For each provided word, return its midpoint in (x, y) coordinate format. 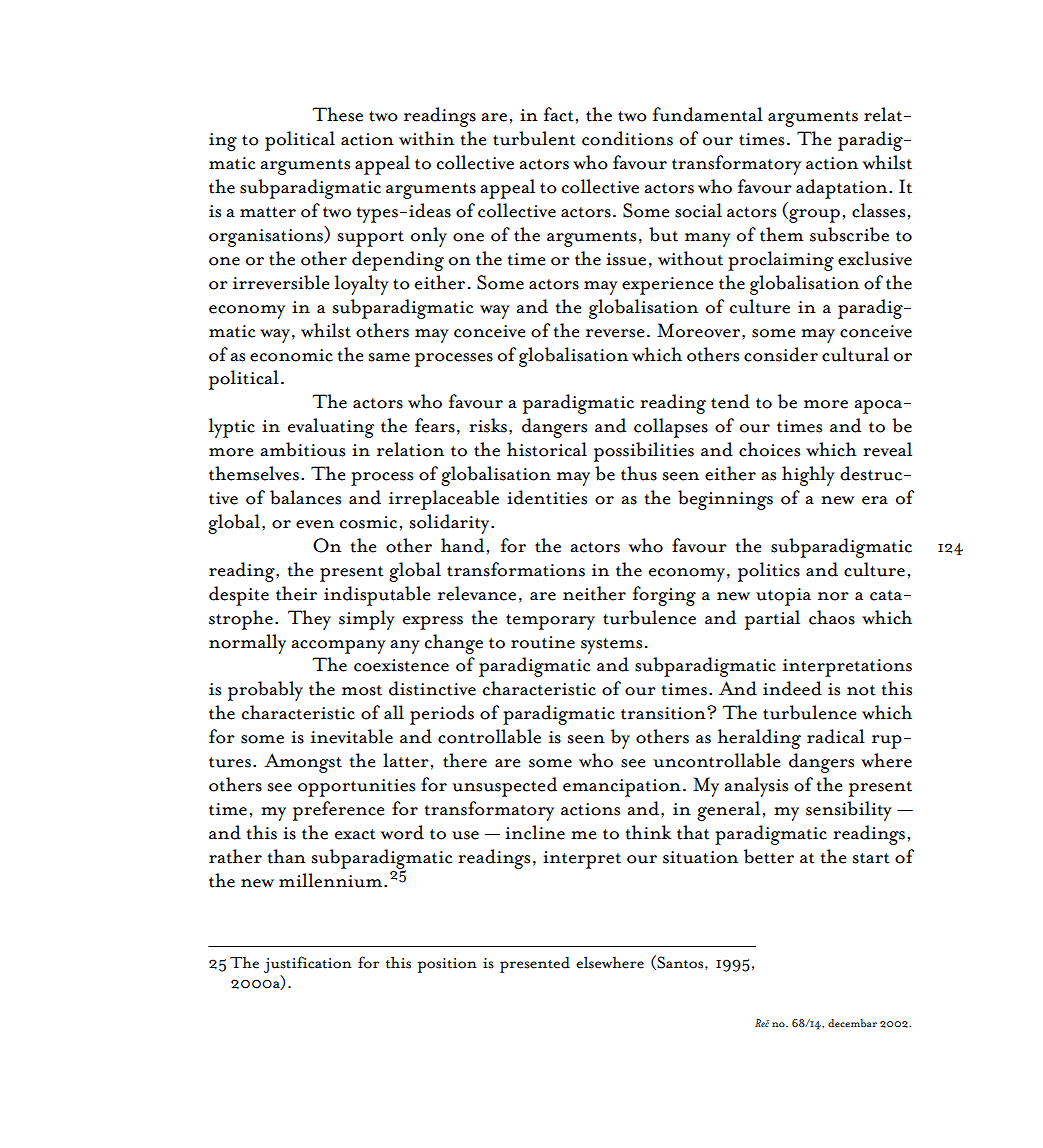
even (315, 524)
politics (769, 572)
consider (781, 354)
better (769, 856)
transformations (516, 569)
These (337, 114)
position (447, 965)
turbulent (534, 138)
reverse (615, 333)
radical (836, 736)
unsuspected (504, 787)
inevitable (352, 736)
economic (291, 355)
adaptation (843, 189)
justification (308, 964)
